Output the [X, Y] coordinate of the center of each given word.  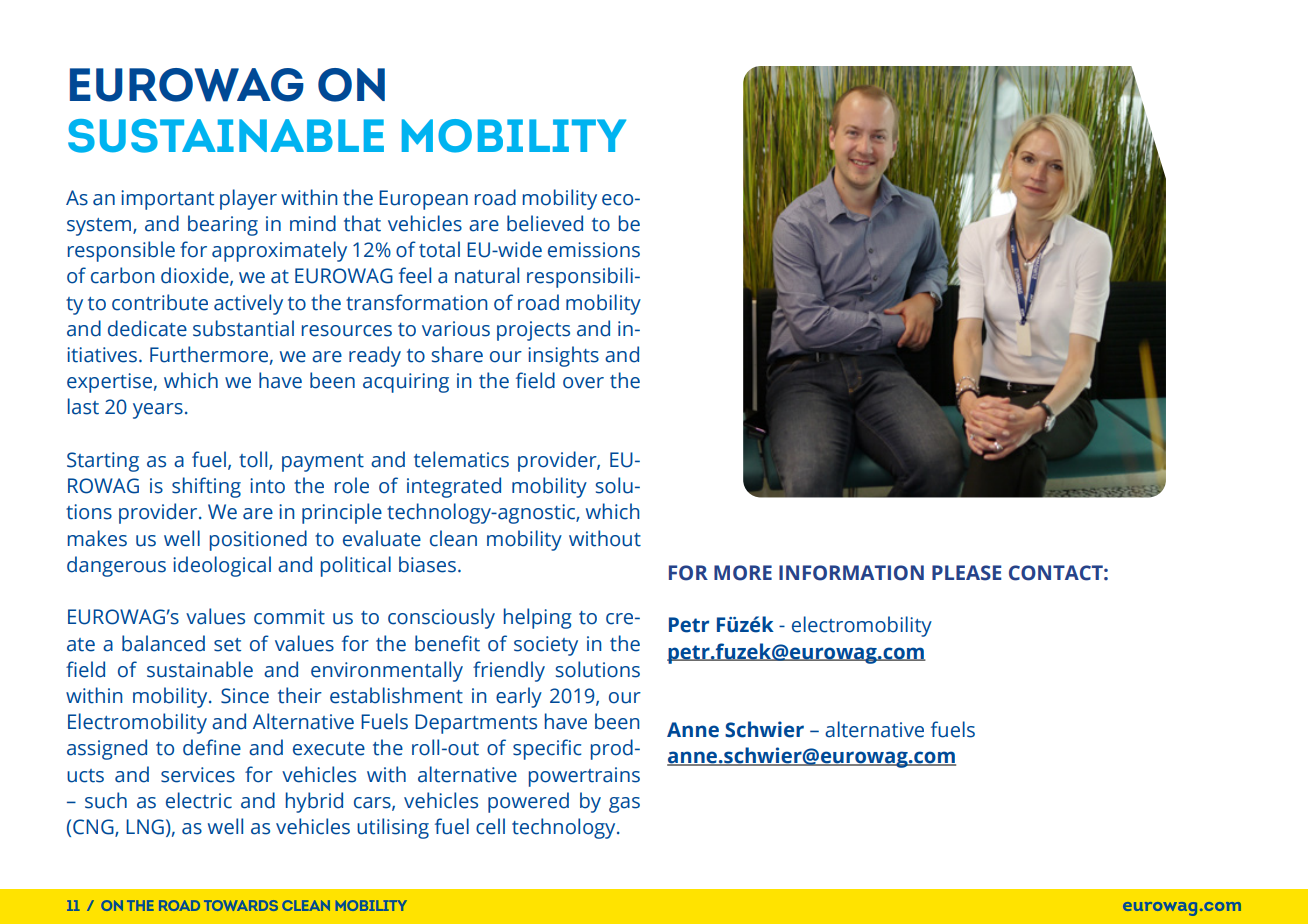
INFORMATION [851, 573]
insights [563, 356]
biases [427, 564]
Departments [476, 724]
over [583, 383]
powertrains [584, 777]
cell [490, 826]
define [212, 747]
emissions [594, 250]
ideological [222, 566]
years [158, 411]
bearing [223, 225]
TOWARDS [241, 905]
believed [545, 223]
